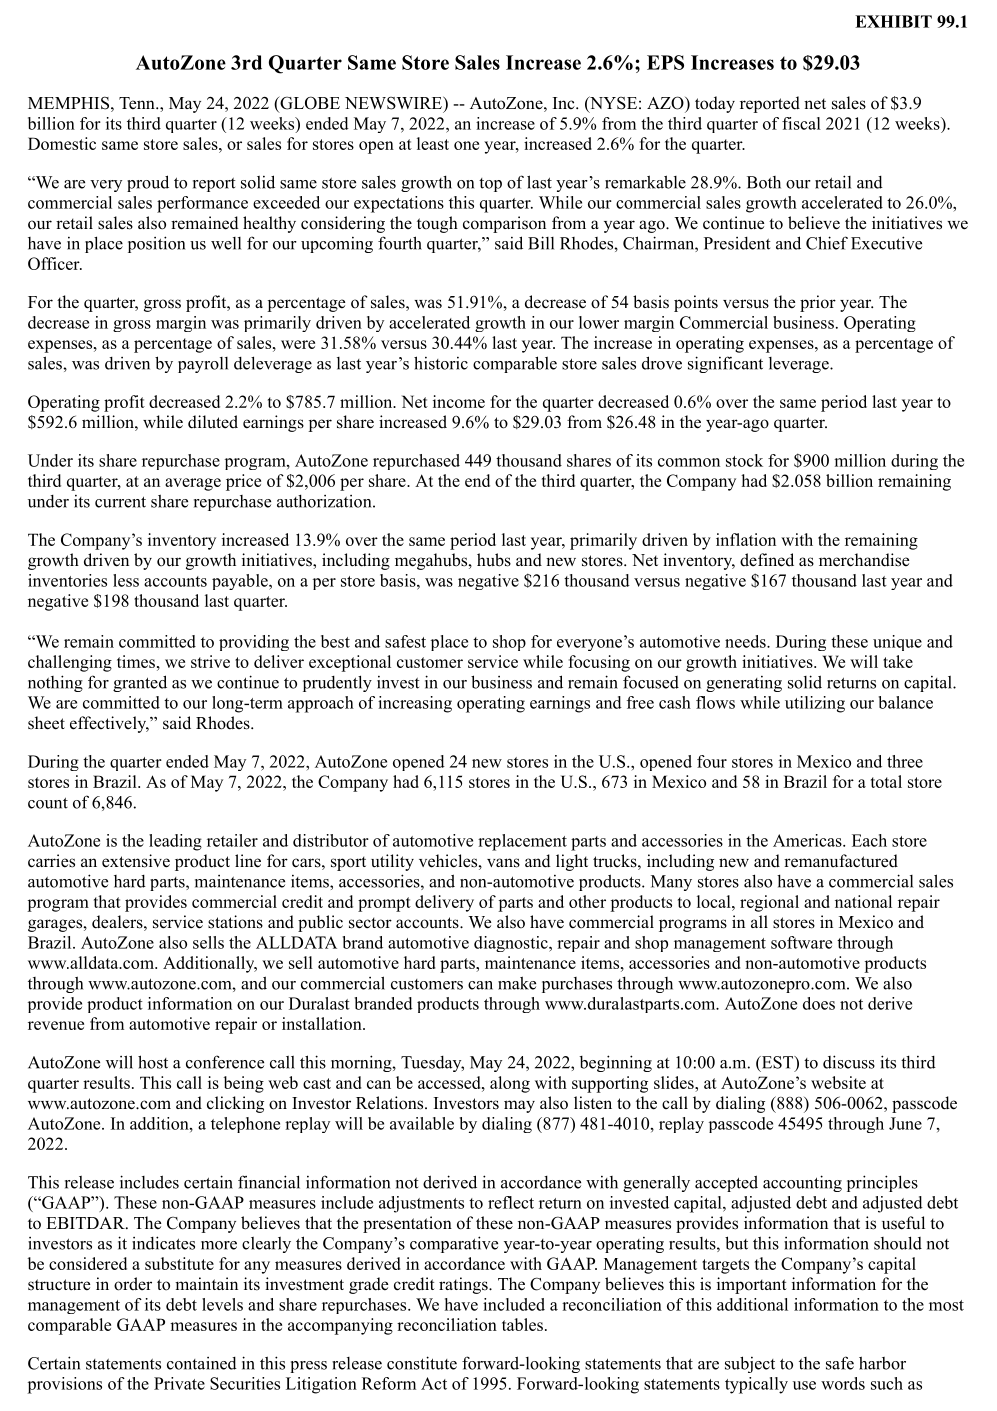 The height and width of the page is (1411, 997). I want to click on diagnostic, so click(512, 944).
